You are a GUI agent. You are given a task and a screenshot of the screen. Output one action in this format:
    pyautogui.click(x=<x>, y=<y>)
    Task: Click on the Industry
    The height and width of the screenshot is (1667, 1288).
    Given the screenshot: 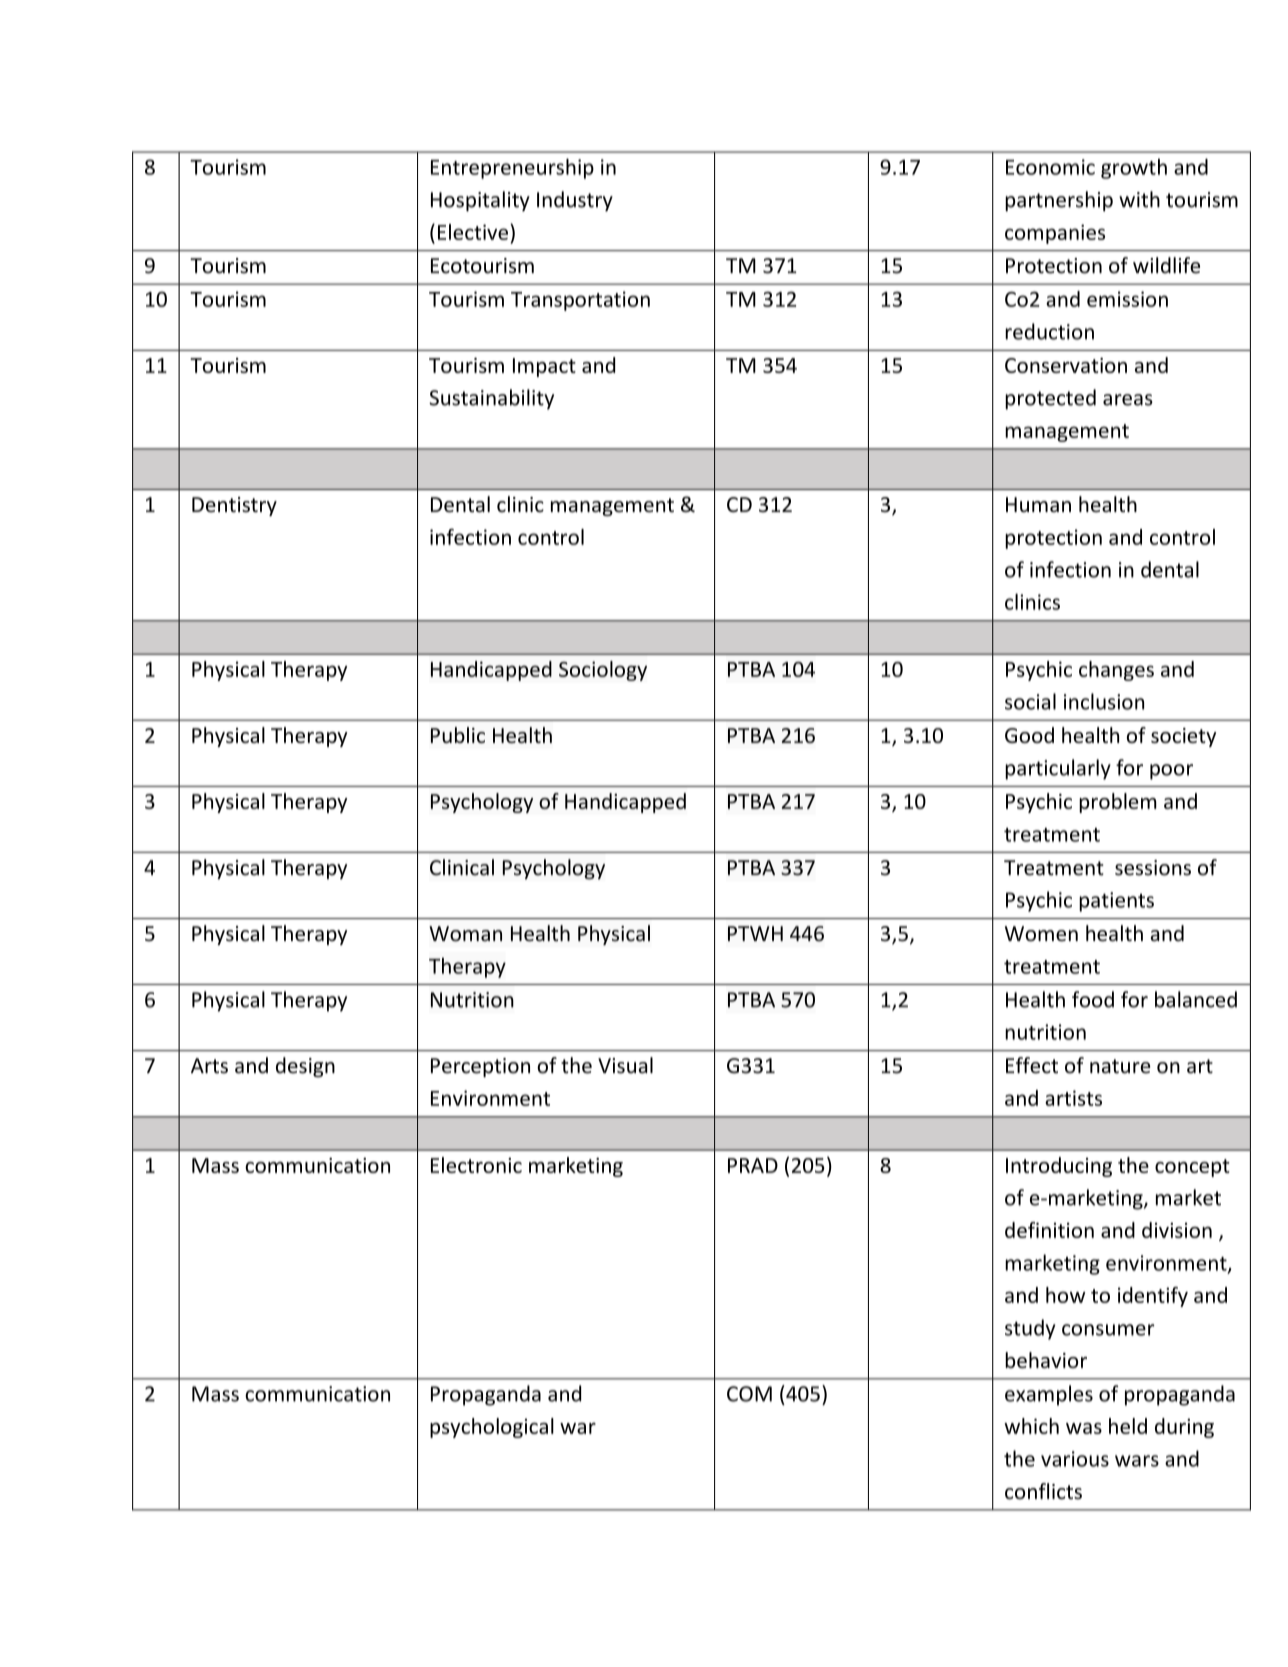 What is the action you would take?
    pyautogui.click(x=575, y=201)
